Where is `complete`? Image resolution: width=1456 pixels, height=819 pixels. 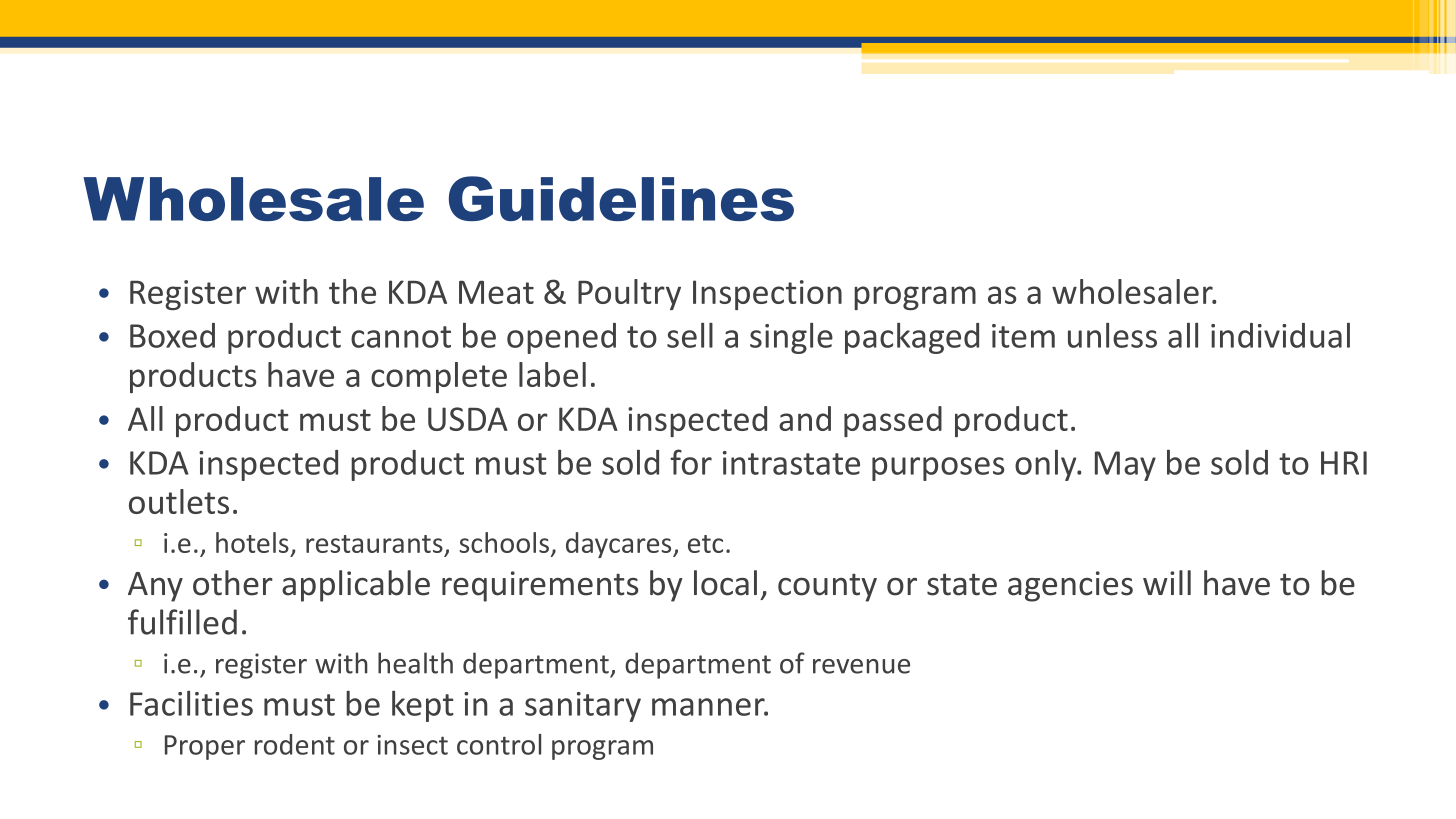
complete is located at coordinates (439, 377).
